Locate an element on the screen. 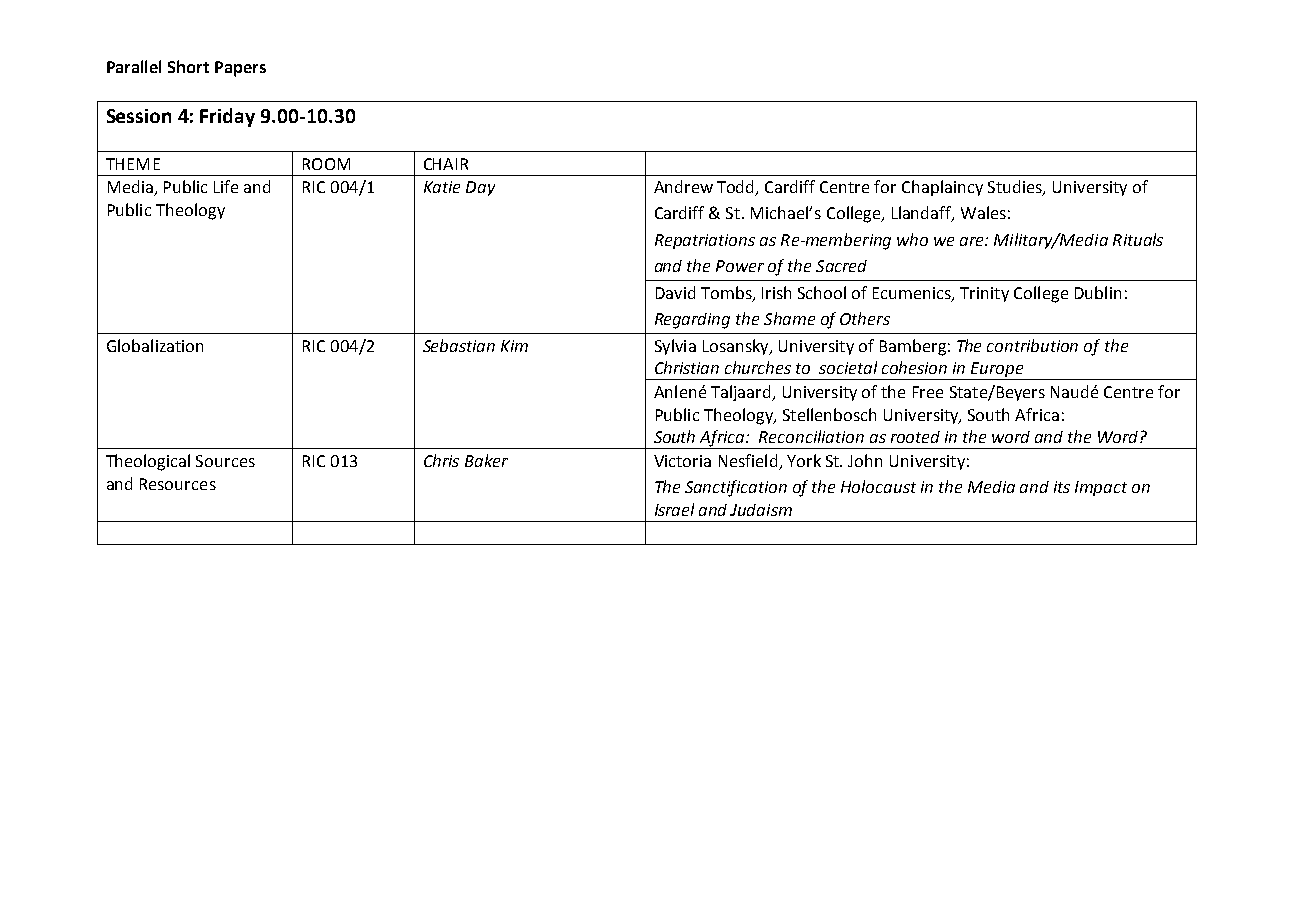 This screenshot has width=1308, height=924. Papers is located at coordinates (240, 69).
